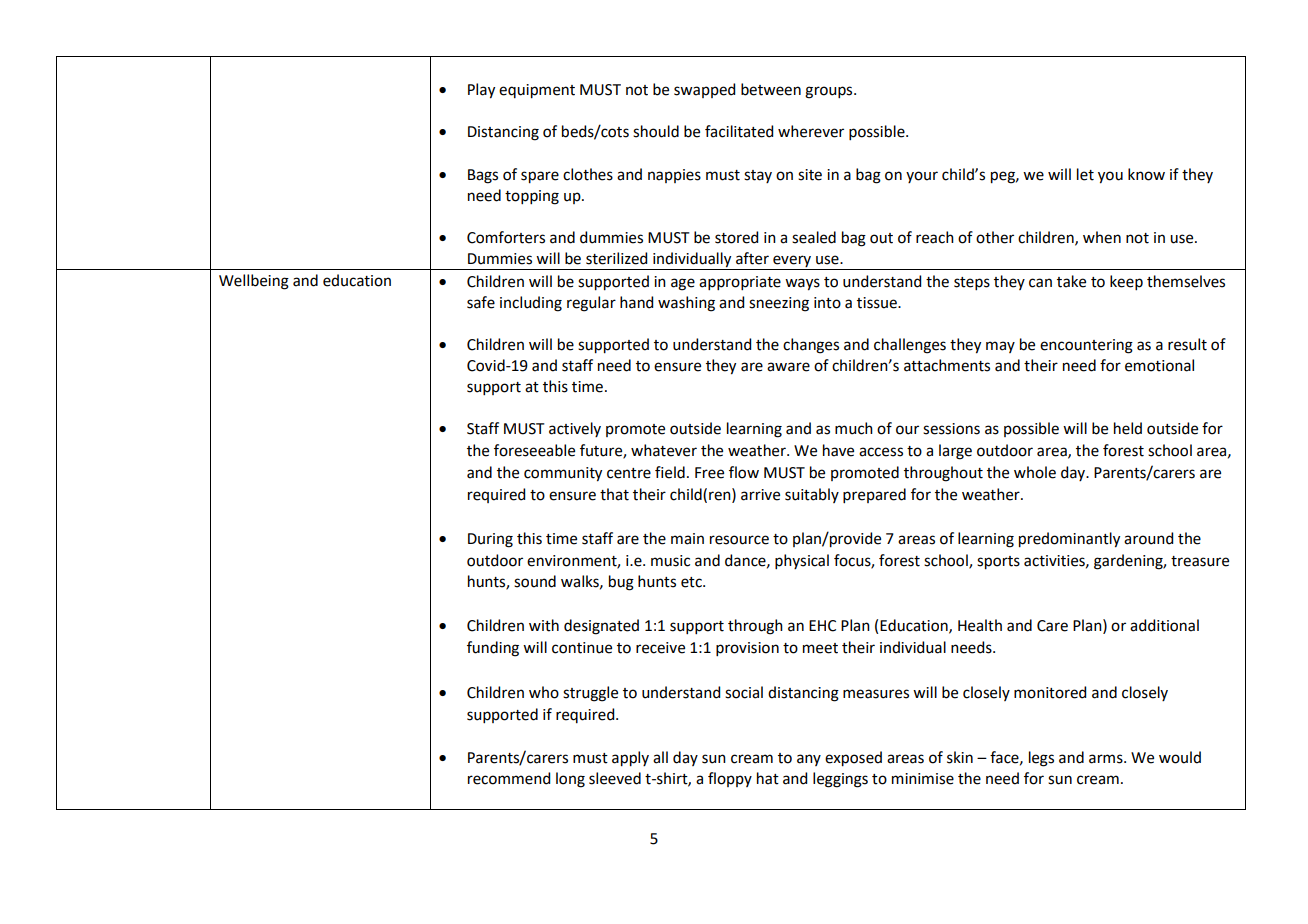 This document has height=924, width=1308. I want to click on appropriate, so click(740, 283).
